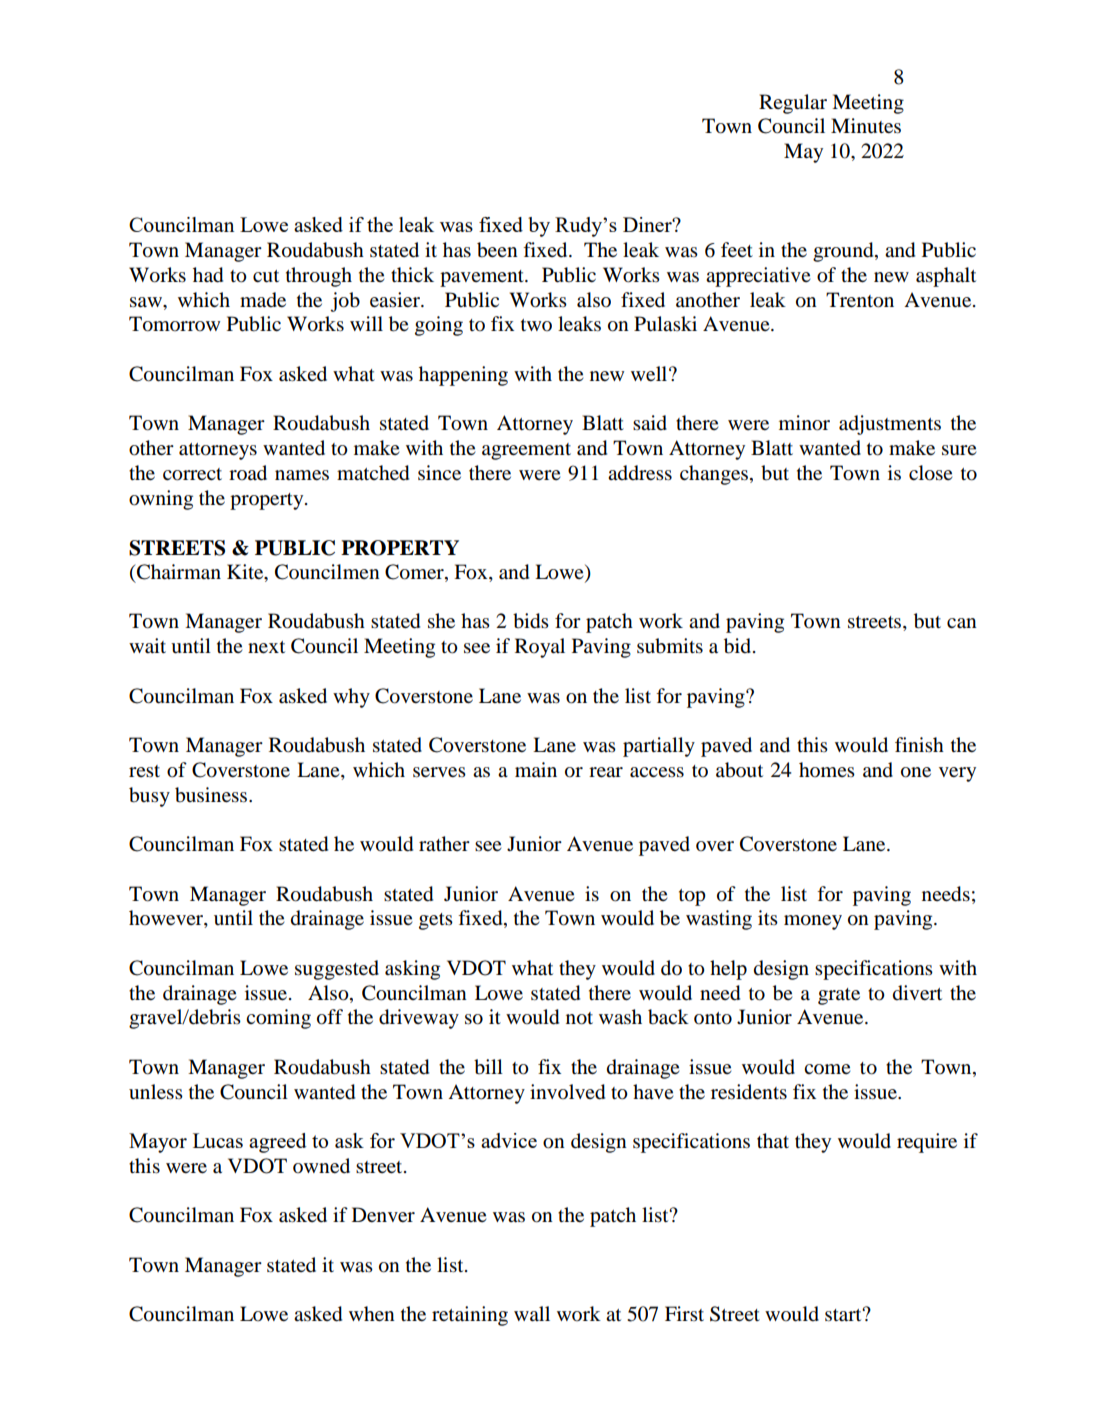  Describe the element at coordinates (919, 744) in the document. I see `finish` at that location.
